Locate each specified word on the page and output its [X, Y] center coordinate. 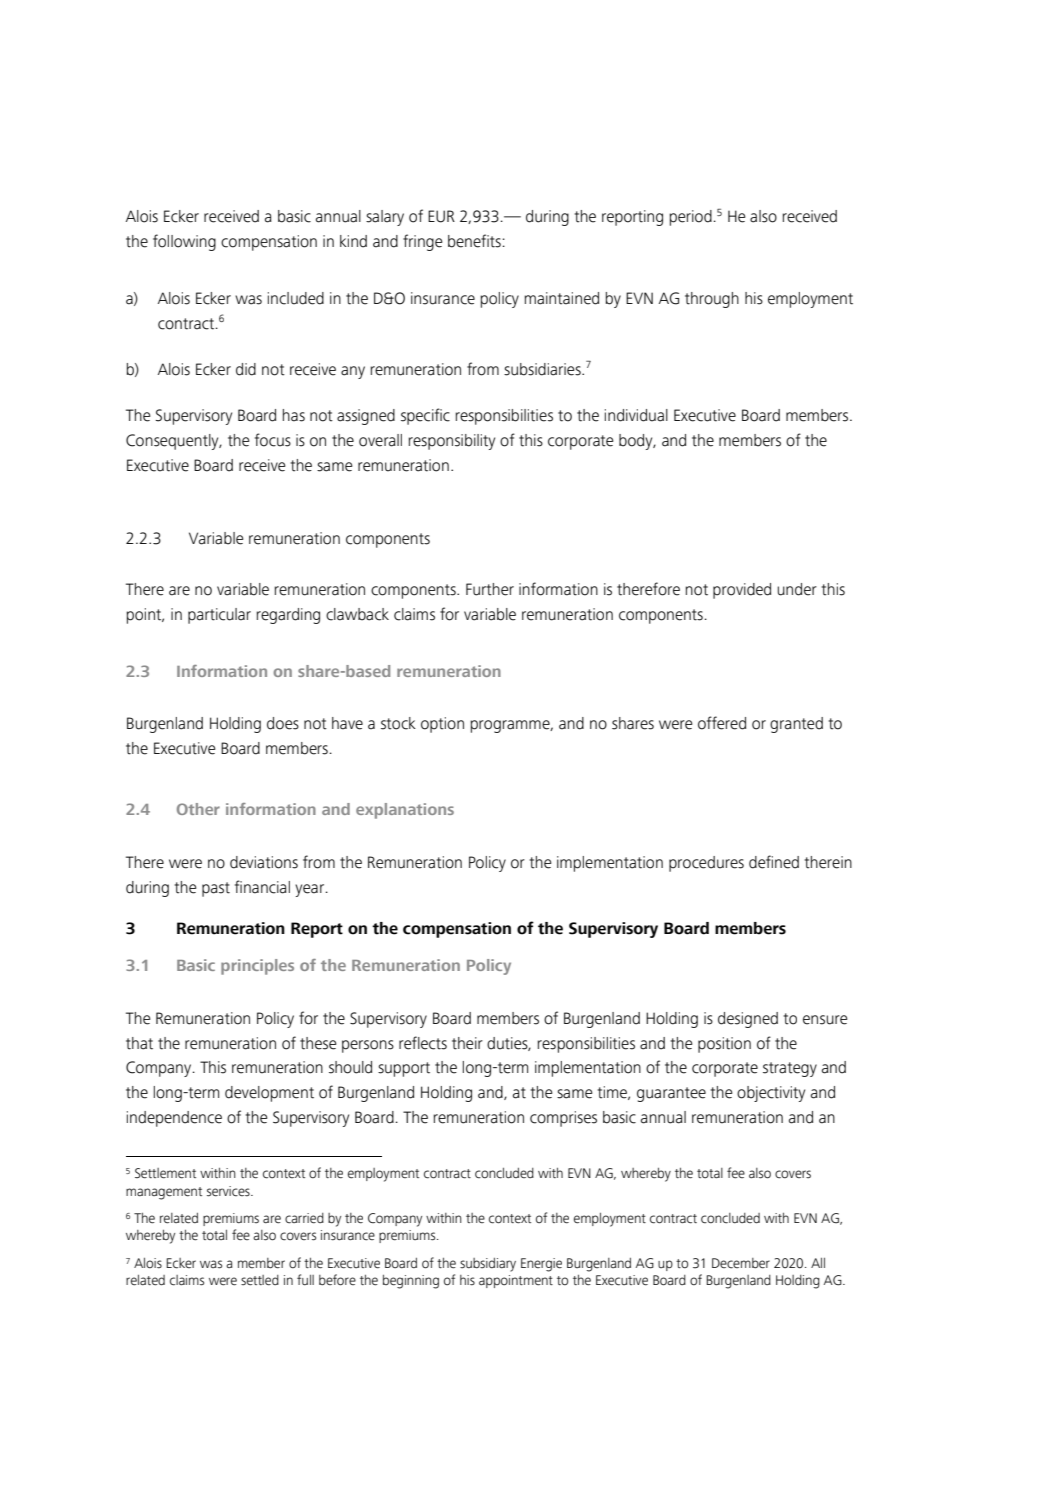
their [467, 1043]
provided [742, 591]
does [283, 723]
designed [748, 1020]
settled [260, 1280]
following [184, 242]
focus [273, 440]
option [442, 725]
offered [722, 723]
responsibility [451, 442]
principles [257, 967]
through [712, 300]
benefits [474, 241]
